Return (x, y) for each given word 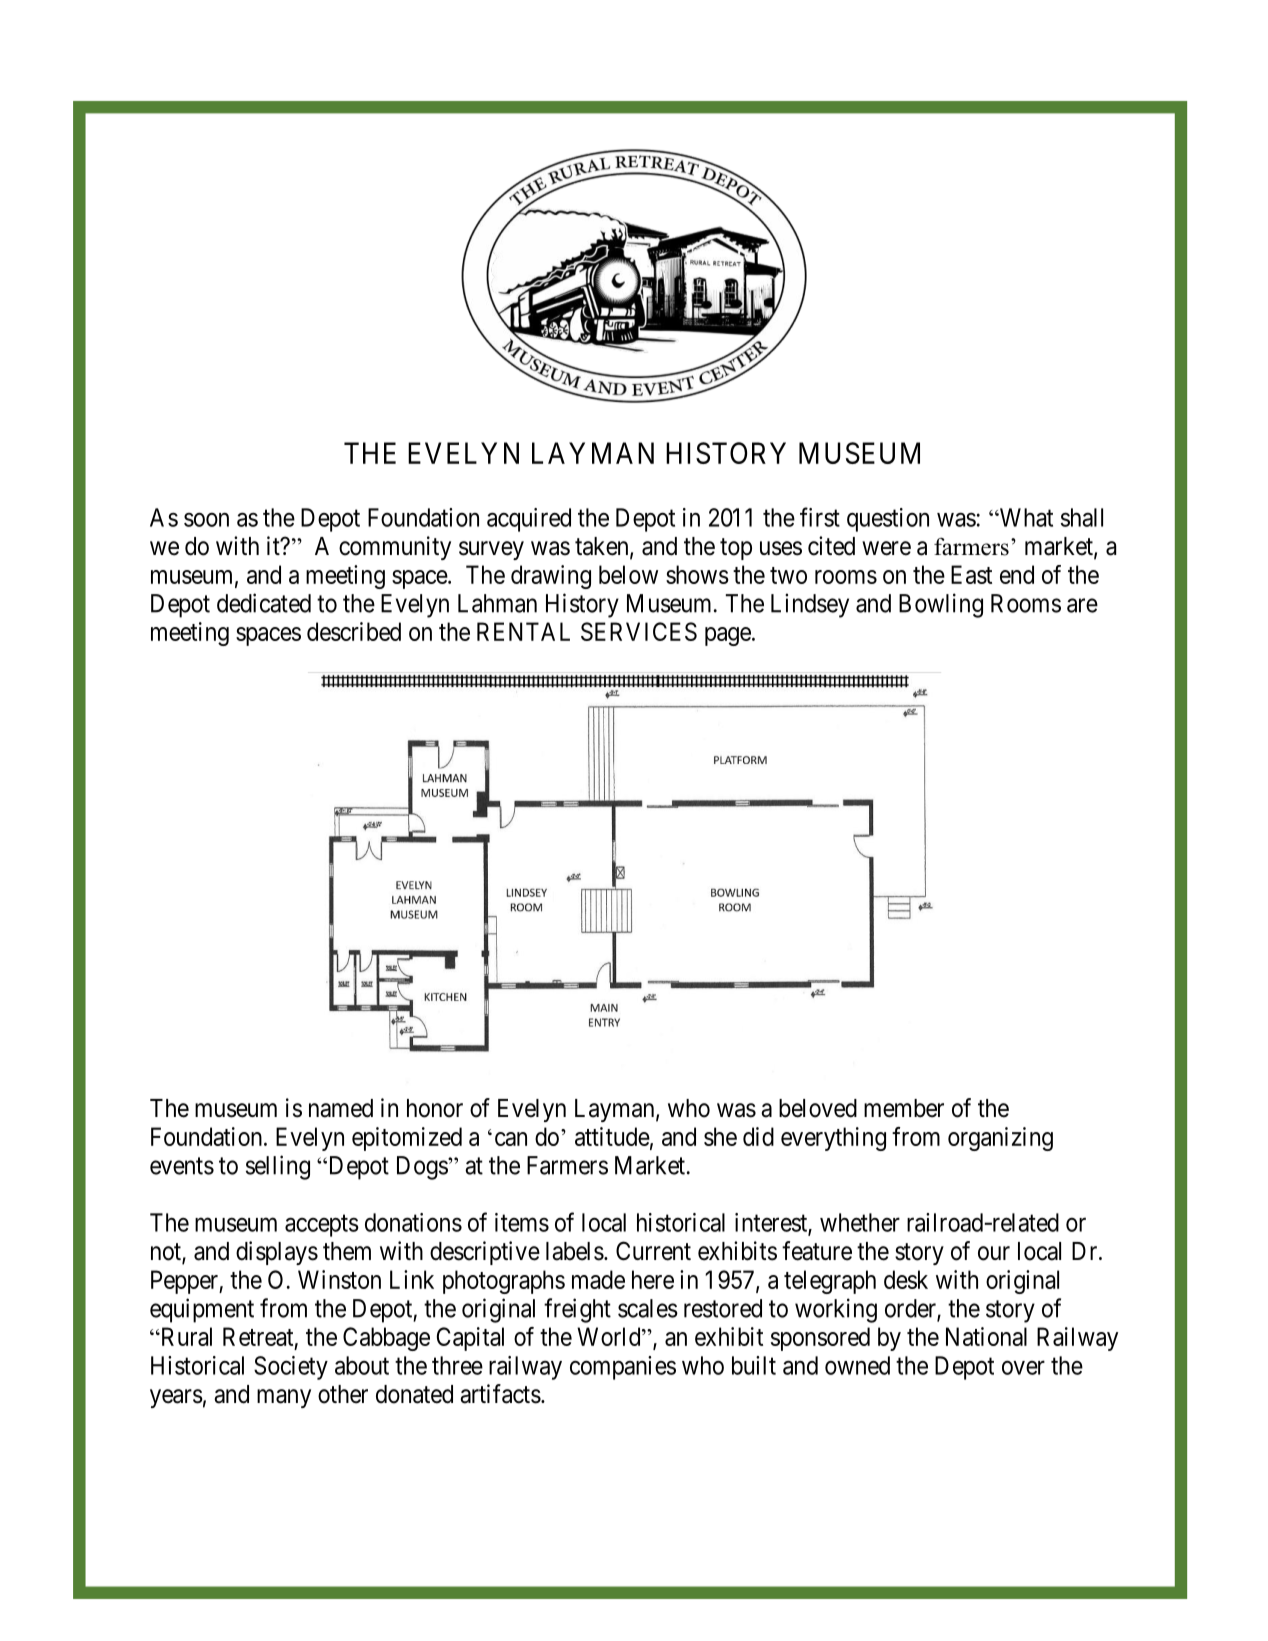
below (628, 574)
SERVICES (639, 631)
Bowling (941, 605)
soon (206, 520)
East (971, 574)
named (341, 1108)
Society (291, 1368)
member (904, 1108)
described (354, 631)
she (720, 1136)
